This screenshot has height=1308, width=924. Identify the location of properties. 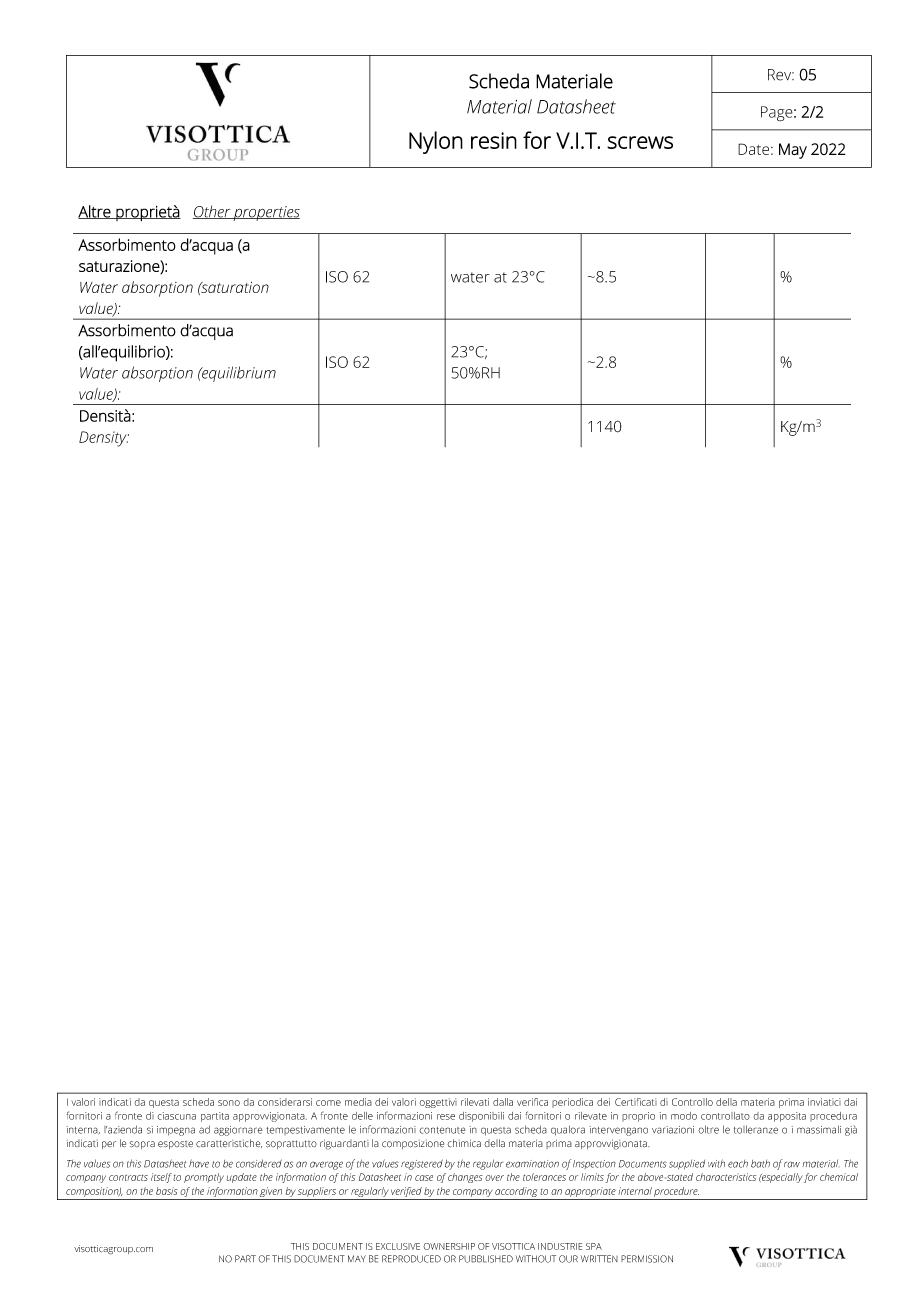
(266, 213).
